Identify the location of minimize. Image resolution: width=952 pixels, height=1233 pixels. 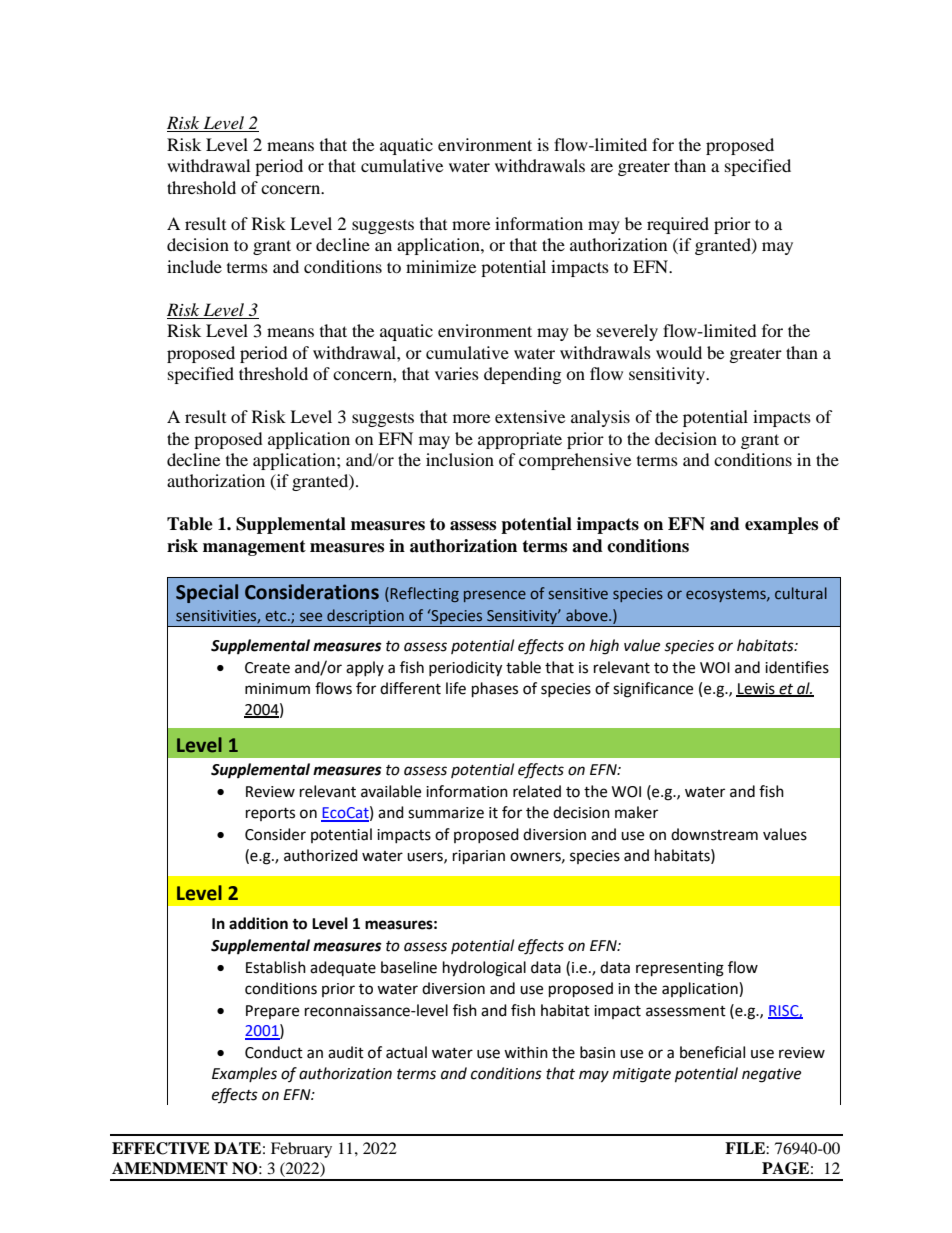
(441, 266).
